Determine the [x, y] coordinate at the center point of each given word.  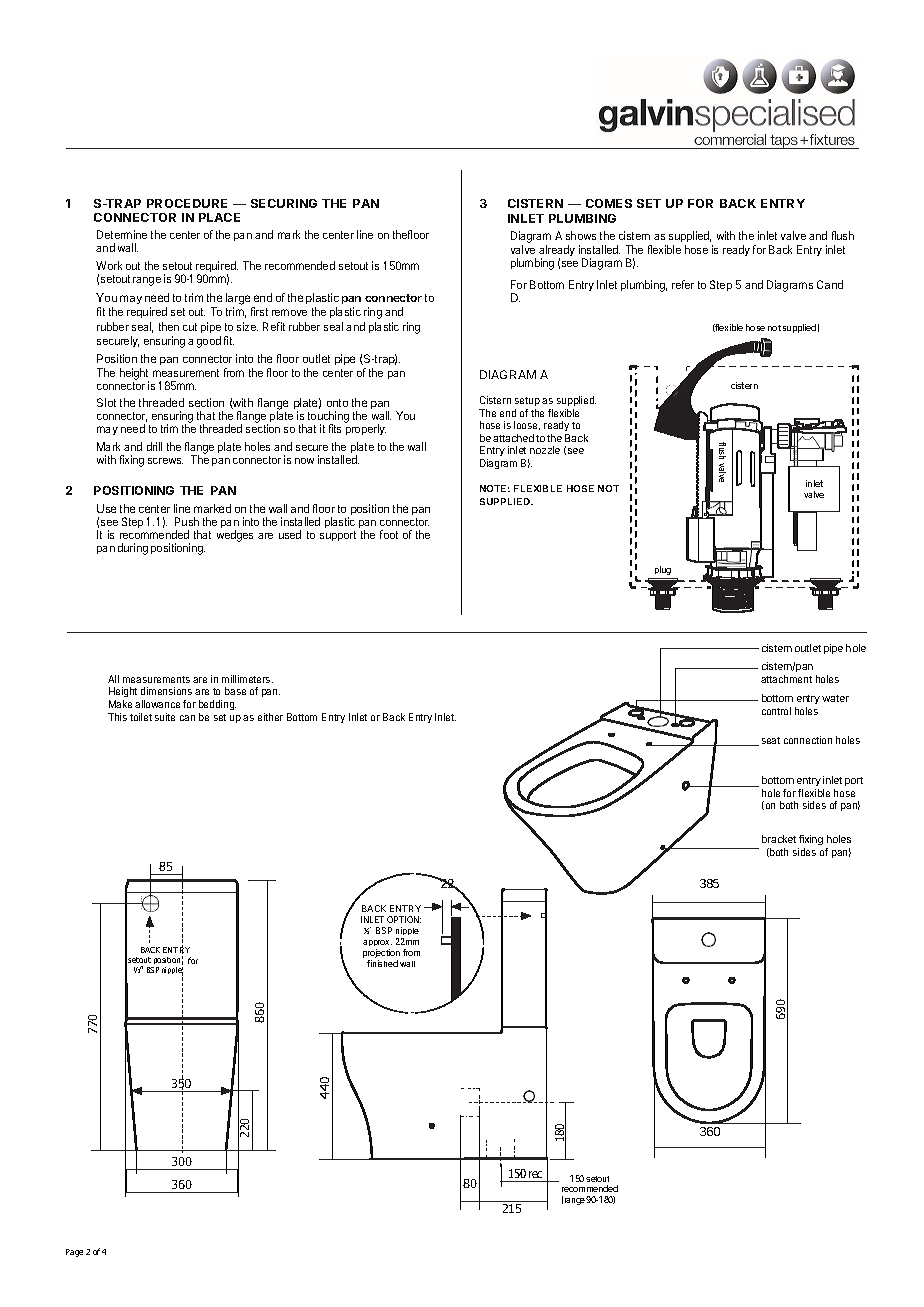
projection [381, 955]
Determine [122, 234]
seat [771, 740]
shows [581, 235]
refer [683, 284]
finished [382, 963]
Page [74, 1253]
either [270, 717]
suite [165, 717]
